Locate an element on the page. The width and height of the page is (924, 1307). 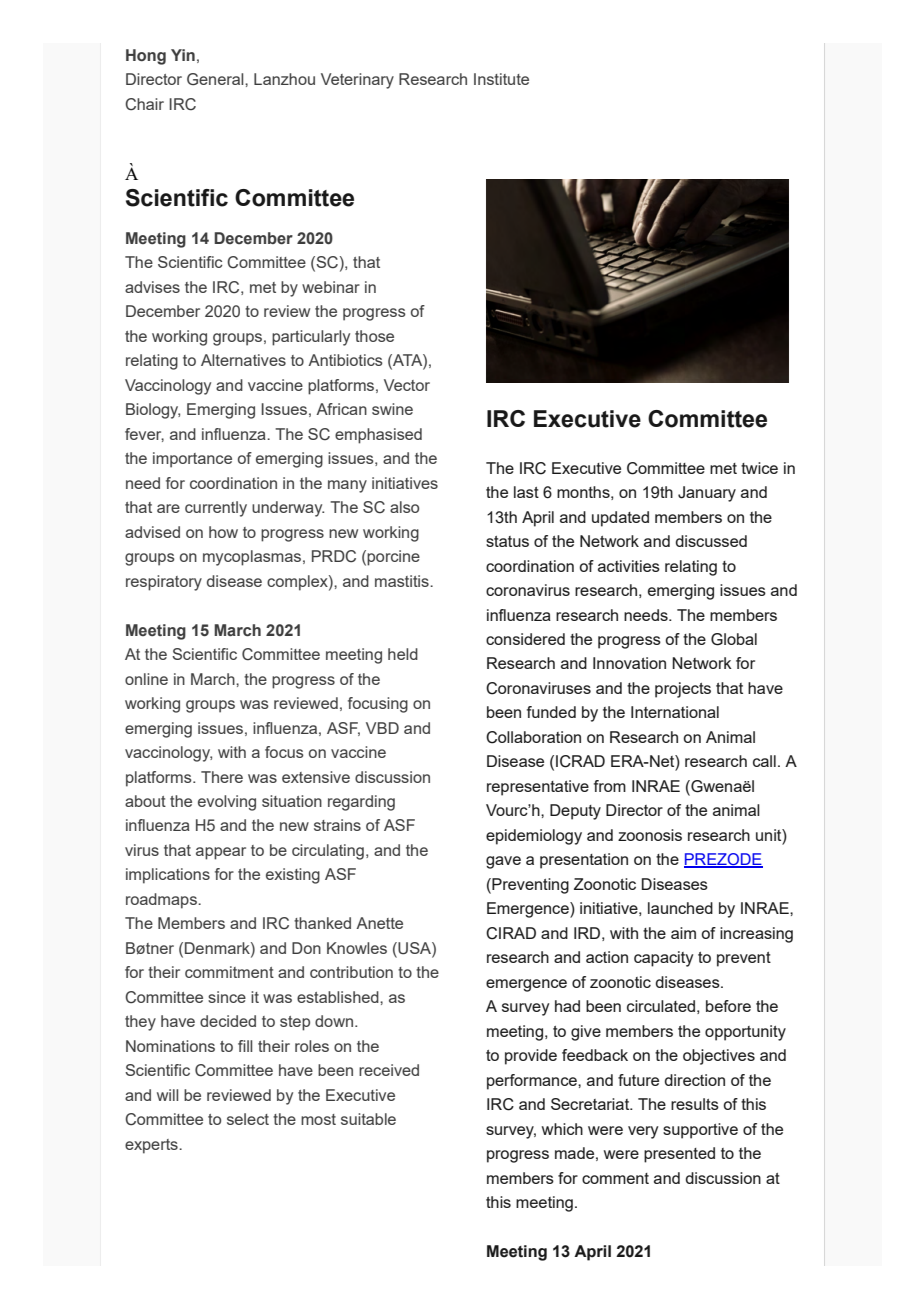
suitable is located at coordinates (368, 1119).
